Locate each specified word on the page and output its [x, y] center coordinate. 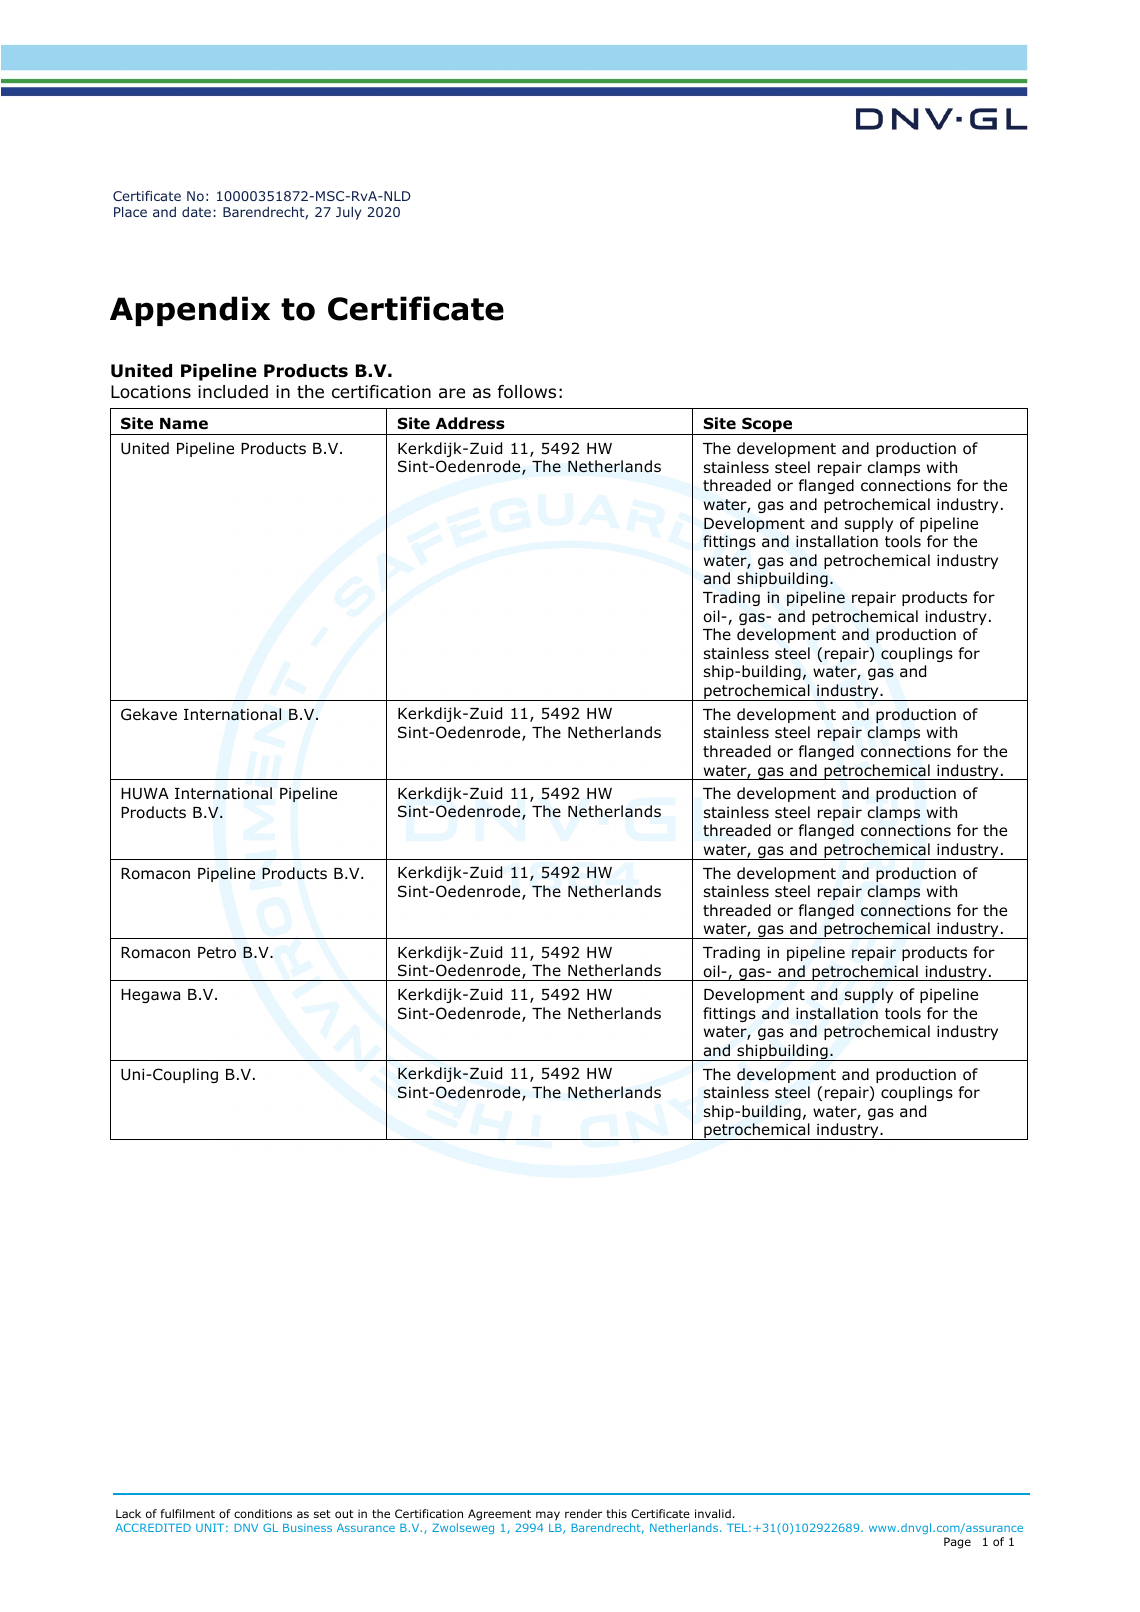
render [583, 1513]
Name [184, 423]
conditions [263, 1513]
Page [957, 1543]
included [233, 392]
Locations [151, 392]
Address [470, 423]
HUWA [145, 794]
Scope [767, 426]
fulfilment [187, 1513]
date [196, 212]
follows [527, 392]
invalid [713, 1513]
